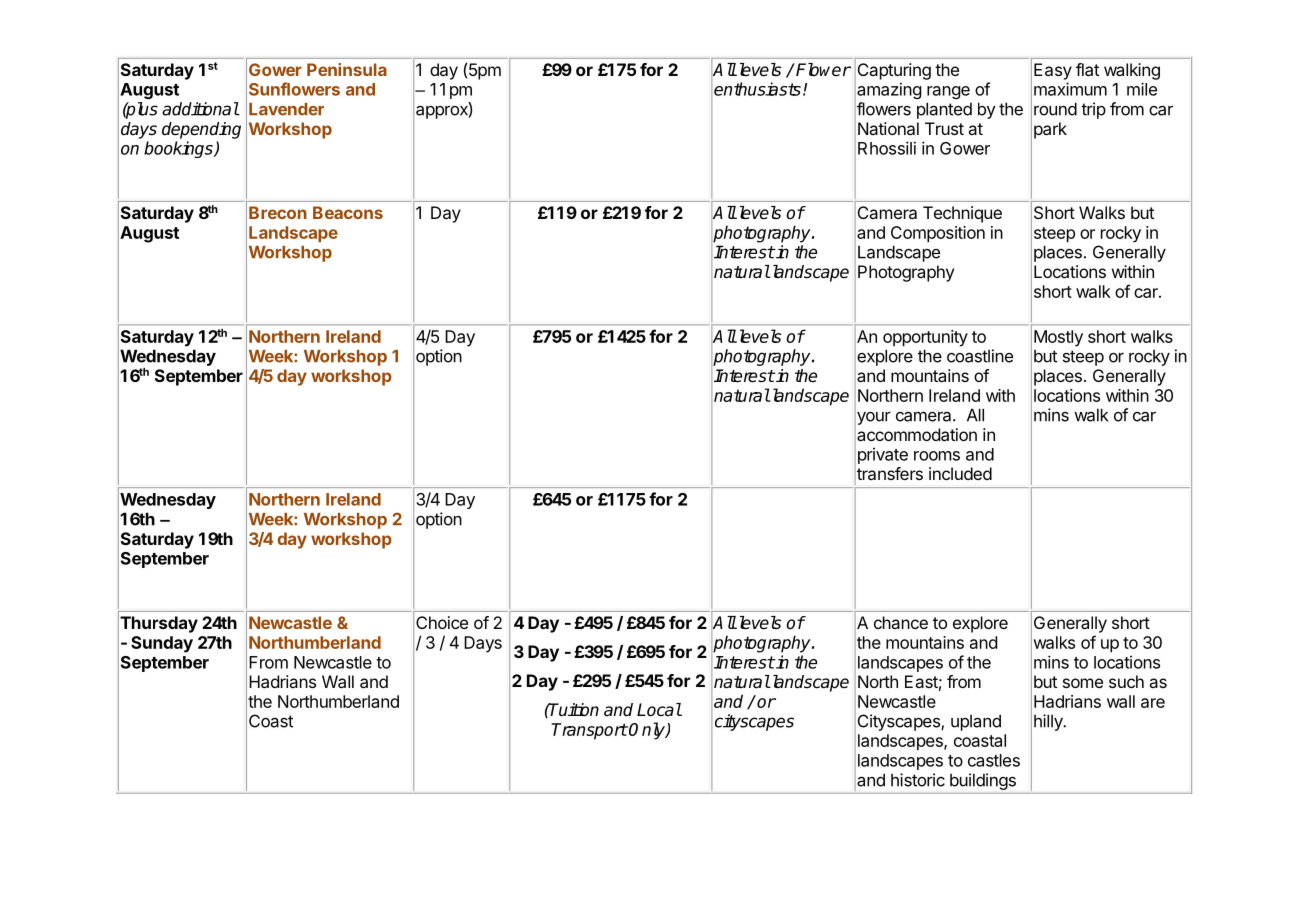 The image size is (1308, 924). What do you see at coordinates (960, 473) in the screenshot?
I see `included` at bounding box center [960, 473].
